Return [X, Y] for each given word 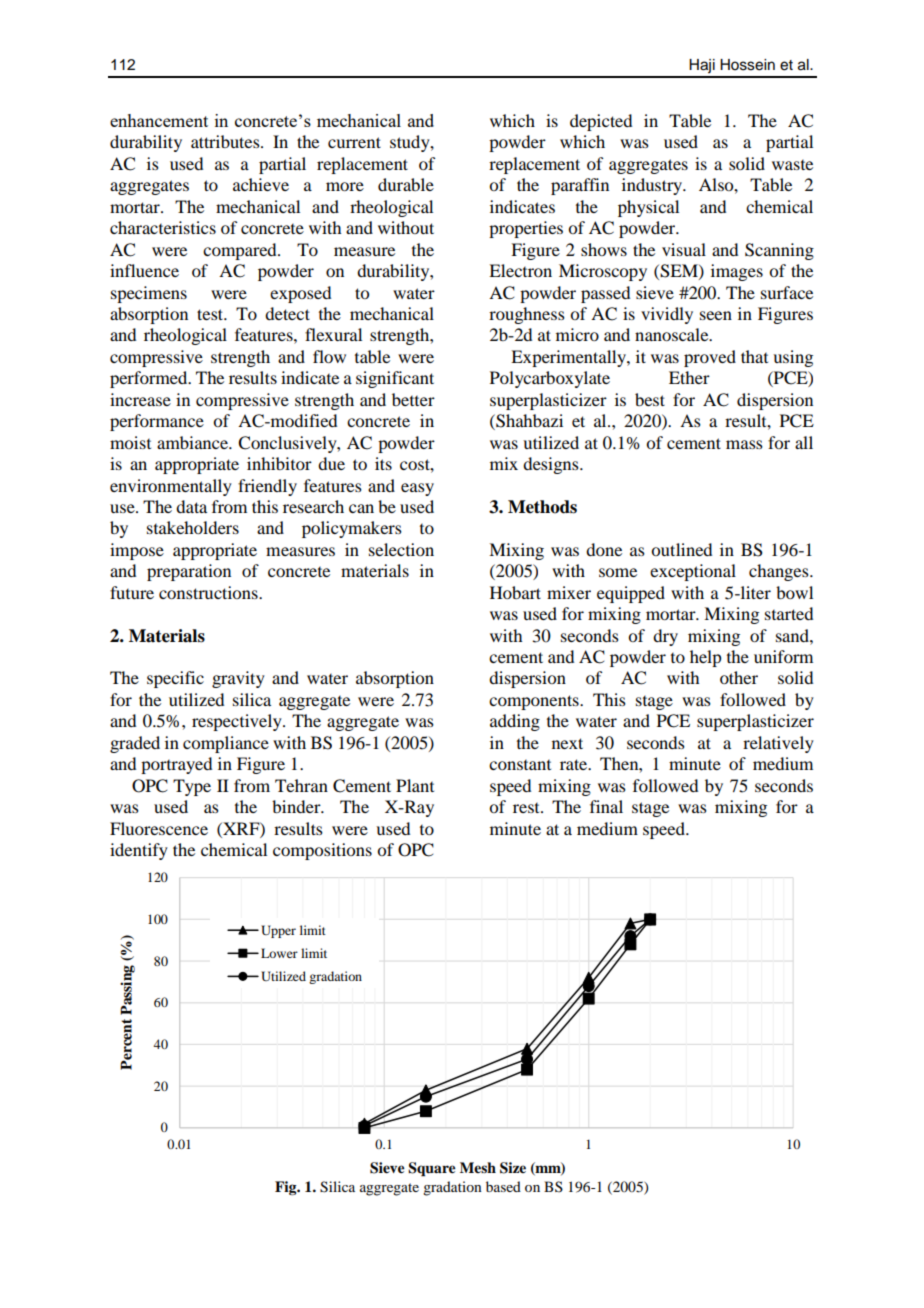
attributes [226, 141]
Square [432, 1169]
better [413, 399]
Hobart [515, 592]
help [705, 658]
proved [710, 358]
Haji [702, 66]
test [211, 314]
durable [406, 184]
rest [527, 808]
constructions [209, 592]
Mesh [478, 1167]
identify [139, 851]
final [606, 806]
